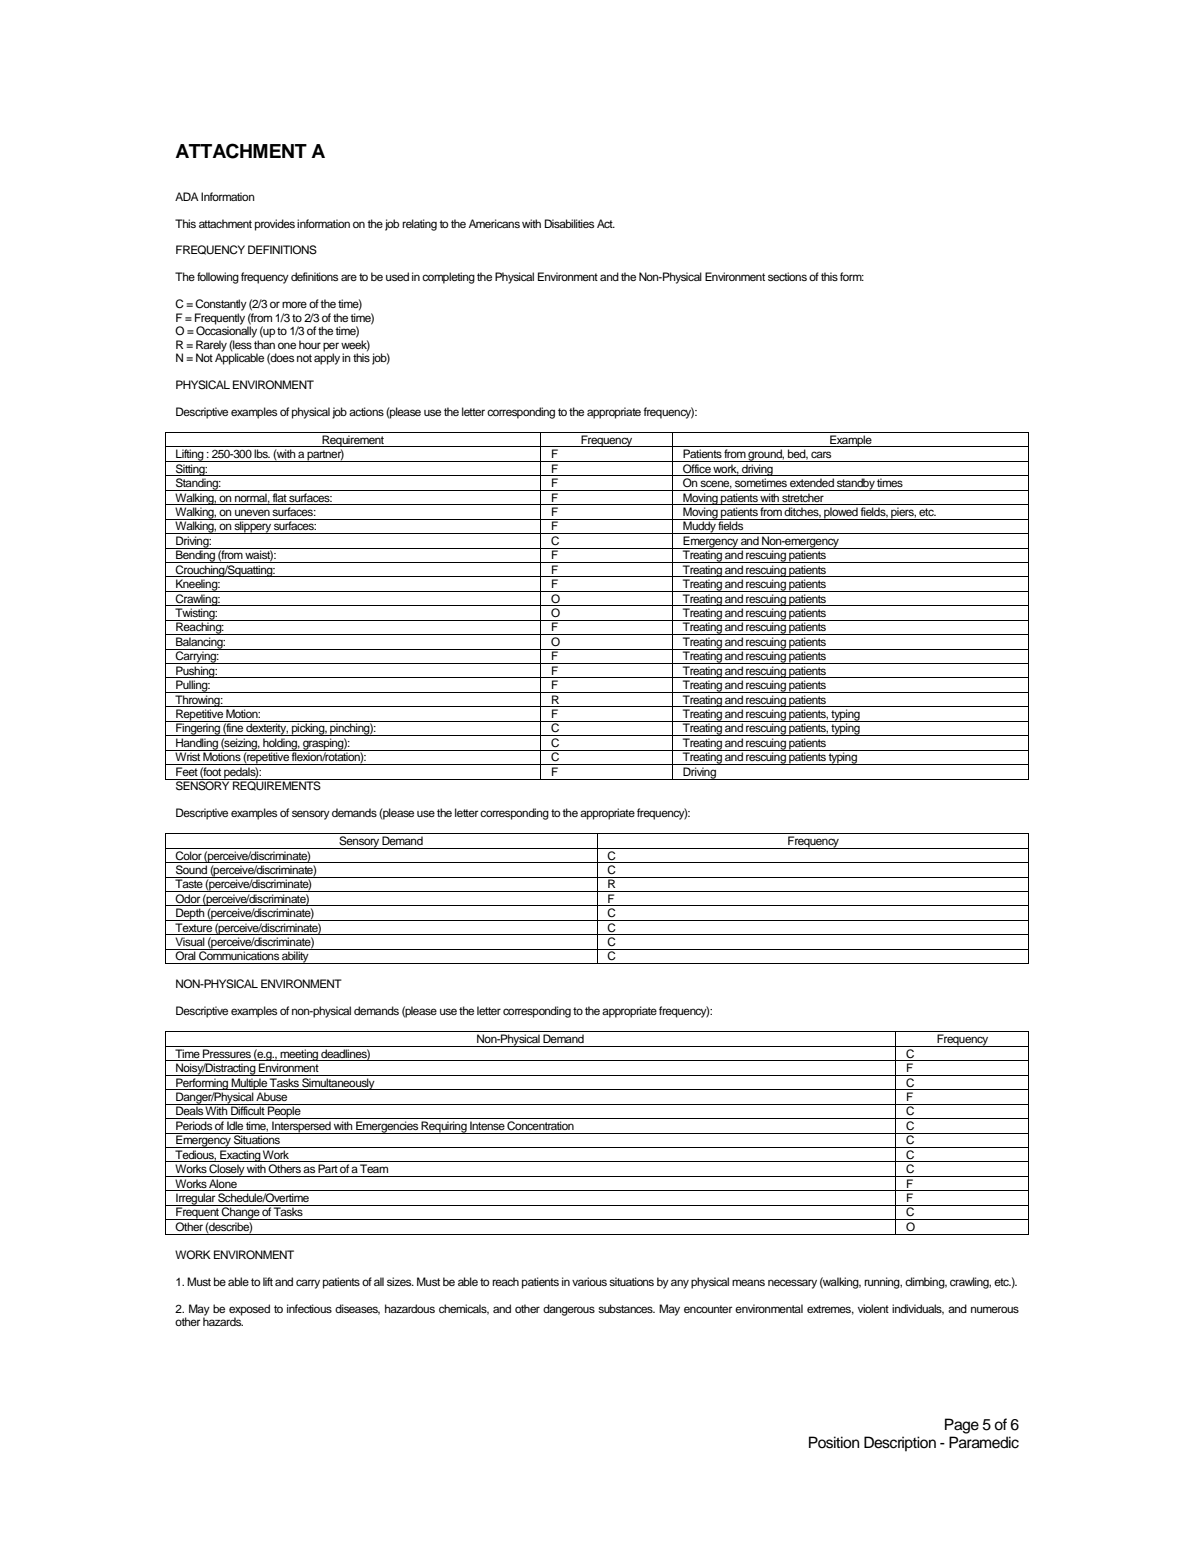 The image size is (1194, 1545). What do you see at coordinates (787, 276) in the page?
I see `sections` at bounding box center [787, 276].
